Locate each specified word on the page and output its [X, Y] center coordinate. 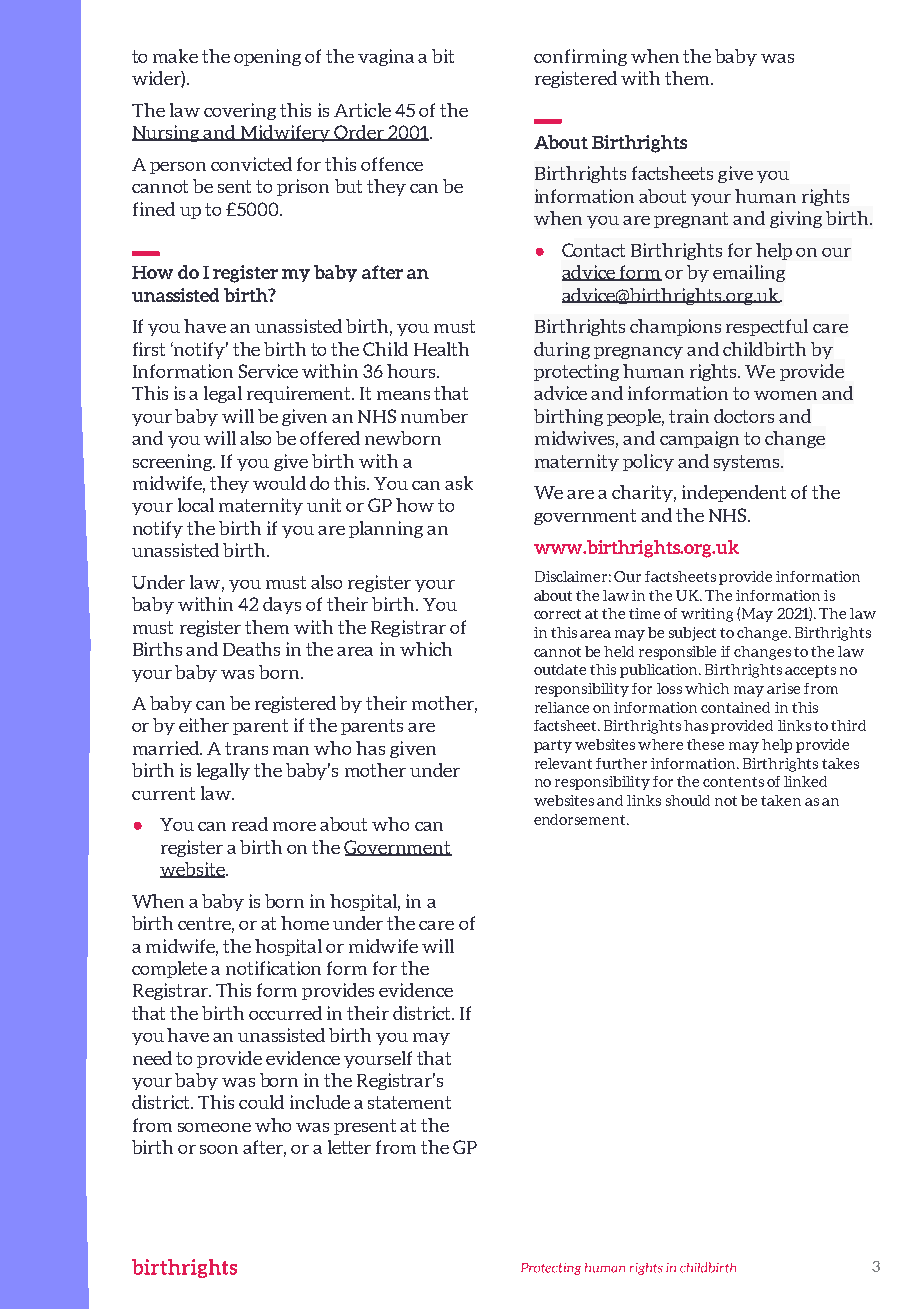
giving [796, 219]
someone [214, 1127]
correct [557, 614]
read [250, 824]
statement [409, 1102]
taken [781, 800]
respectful [767, 327]
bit [443, 56]
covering [240, 111]
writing [707, 615]
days [282, 605]
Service [268, 371]
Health [441, 349]
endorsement [581, 819]
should [688, 800]
